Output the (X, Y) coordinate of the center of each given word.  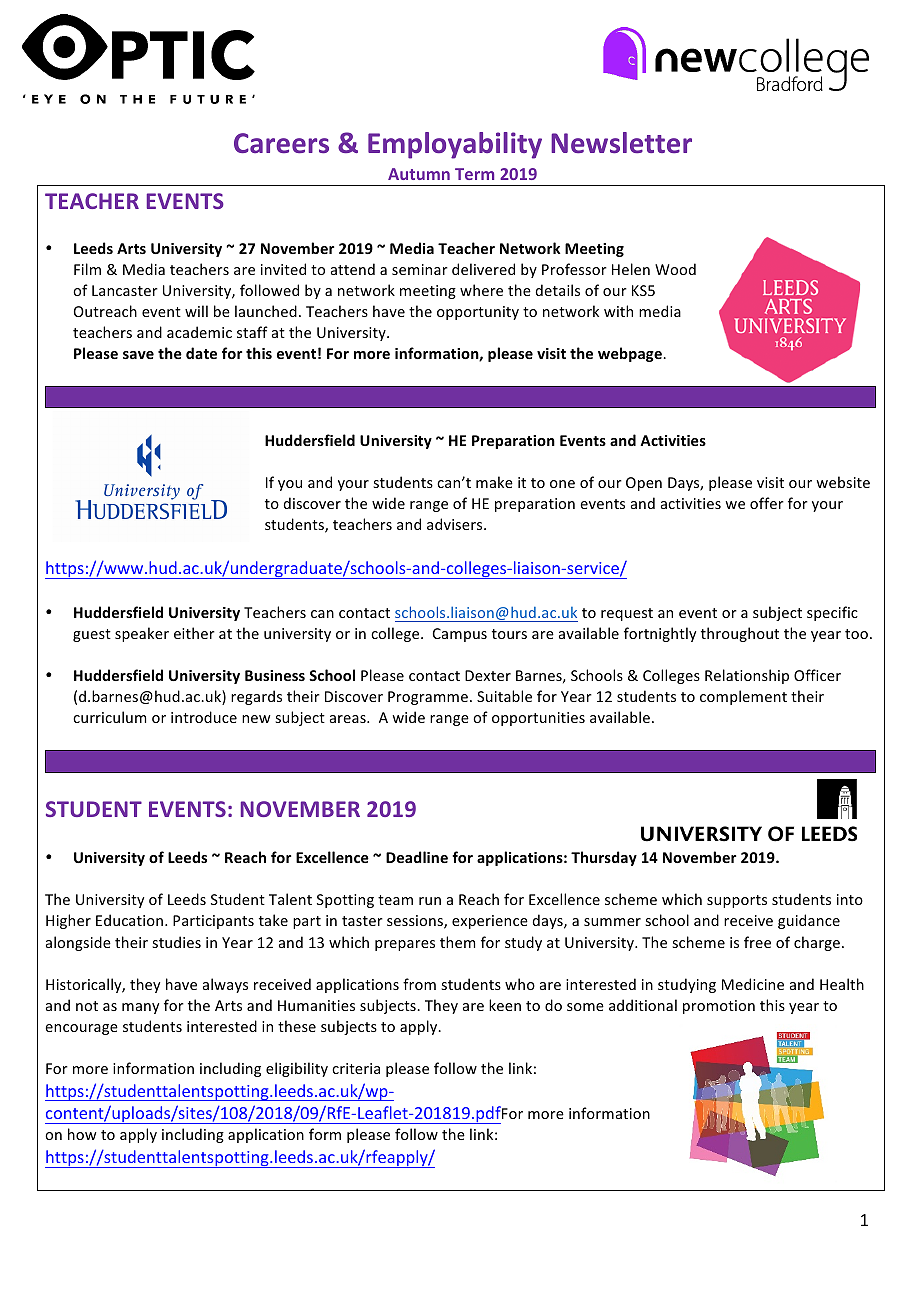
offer (767, 503)
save (138, 355)
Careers (281, 143)
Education (129, 920)
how (82, 1134)
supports (737, 901)
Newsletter (621, 143)
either (194, 633)
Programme (428, 698)
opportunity (478, 313)
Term (474, 174)
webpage (631, 354)
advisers (456, 524)
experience (490, 922)
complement (743, 697)
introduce (204, 717)
